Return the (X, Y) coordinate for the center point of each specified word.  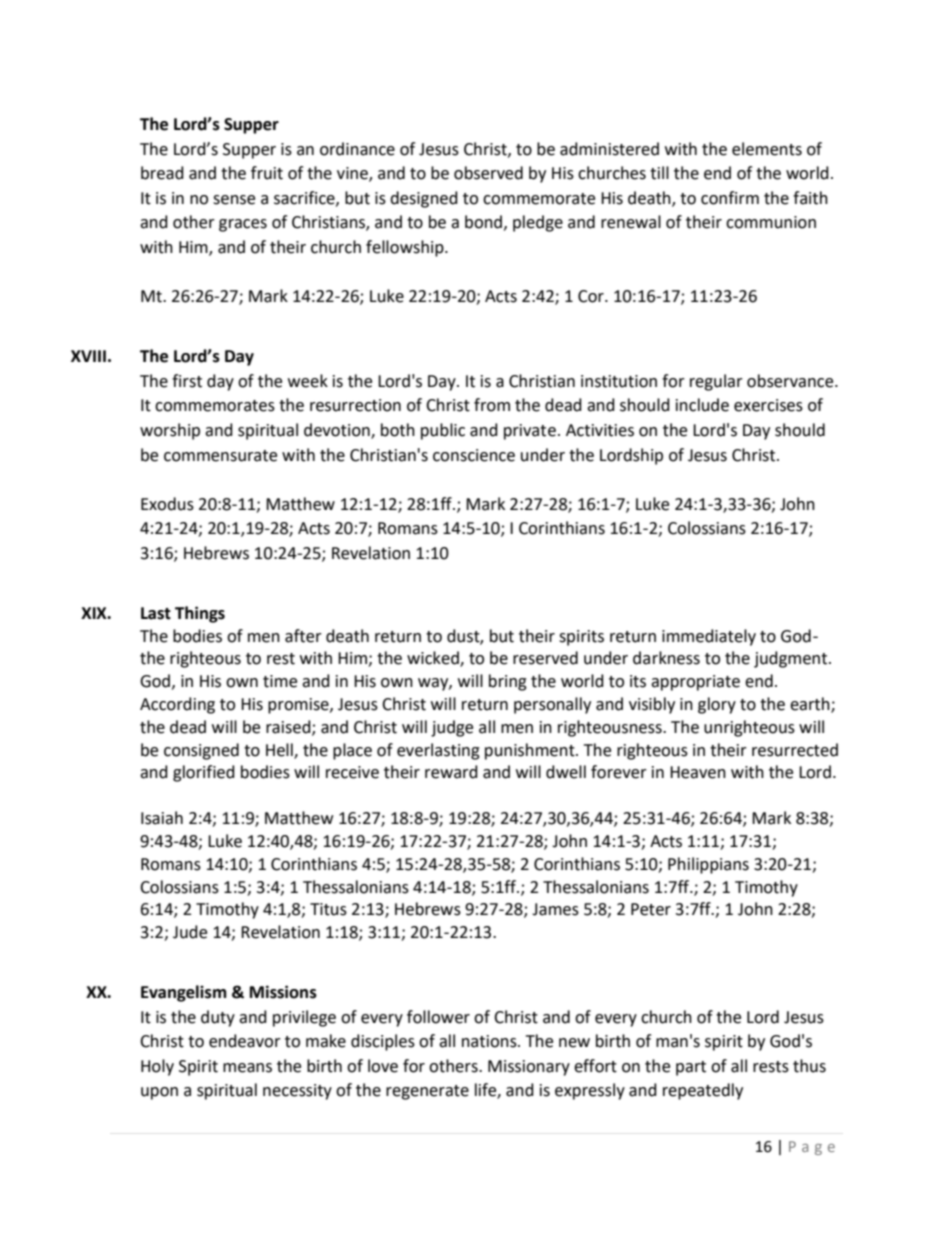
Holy (157, 1067)
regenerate (427, 1092)
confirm (730, 198)
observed (488, 173)
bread (162, 173)
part (691, 1068)
